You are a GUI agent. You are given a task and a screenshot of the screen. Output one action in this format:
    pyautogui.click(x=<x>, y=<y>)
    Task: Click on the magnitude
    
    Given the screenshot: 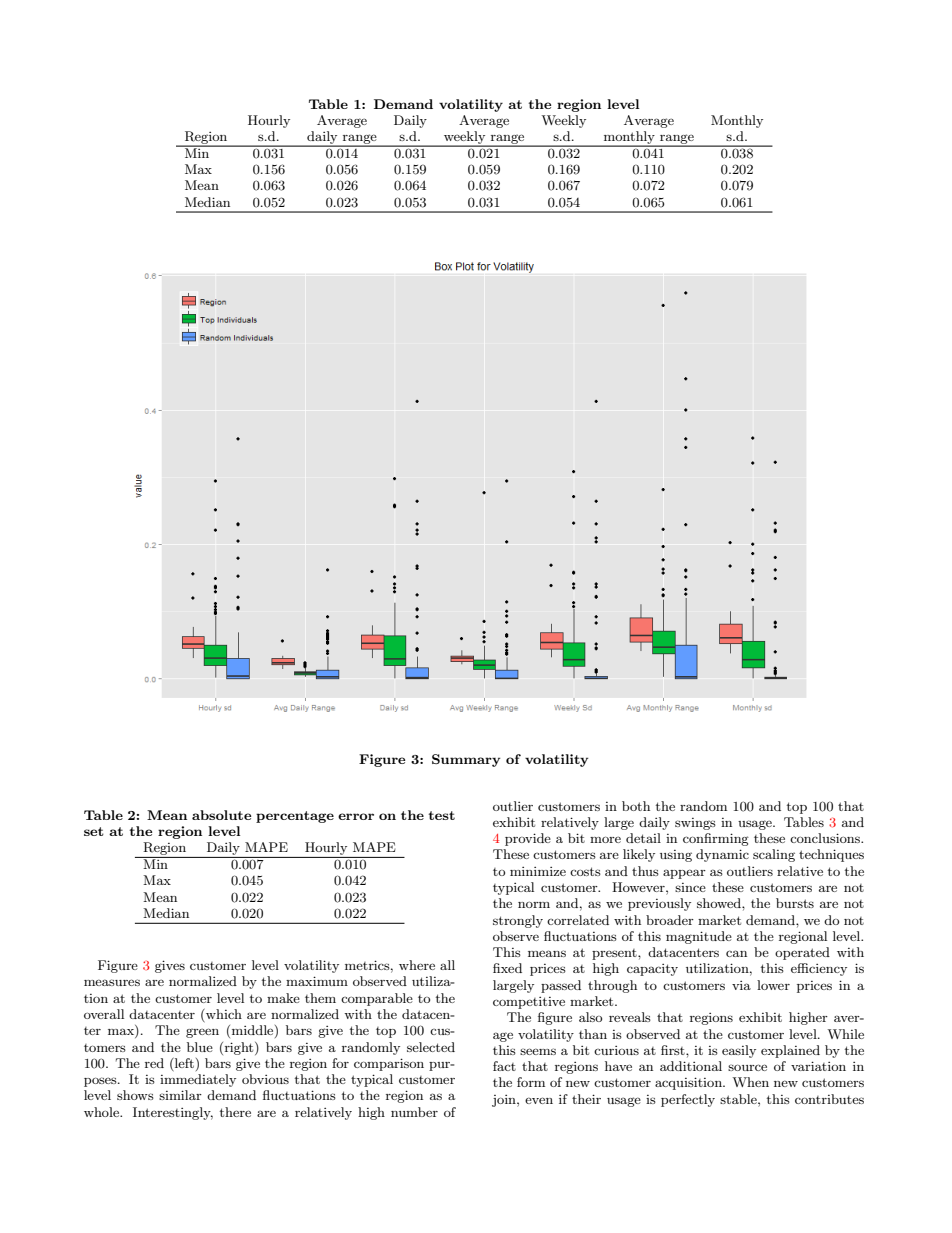 What is the action you would take?
    pyautogui.click(x=699, y=937)
